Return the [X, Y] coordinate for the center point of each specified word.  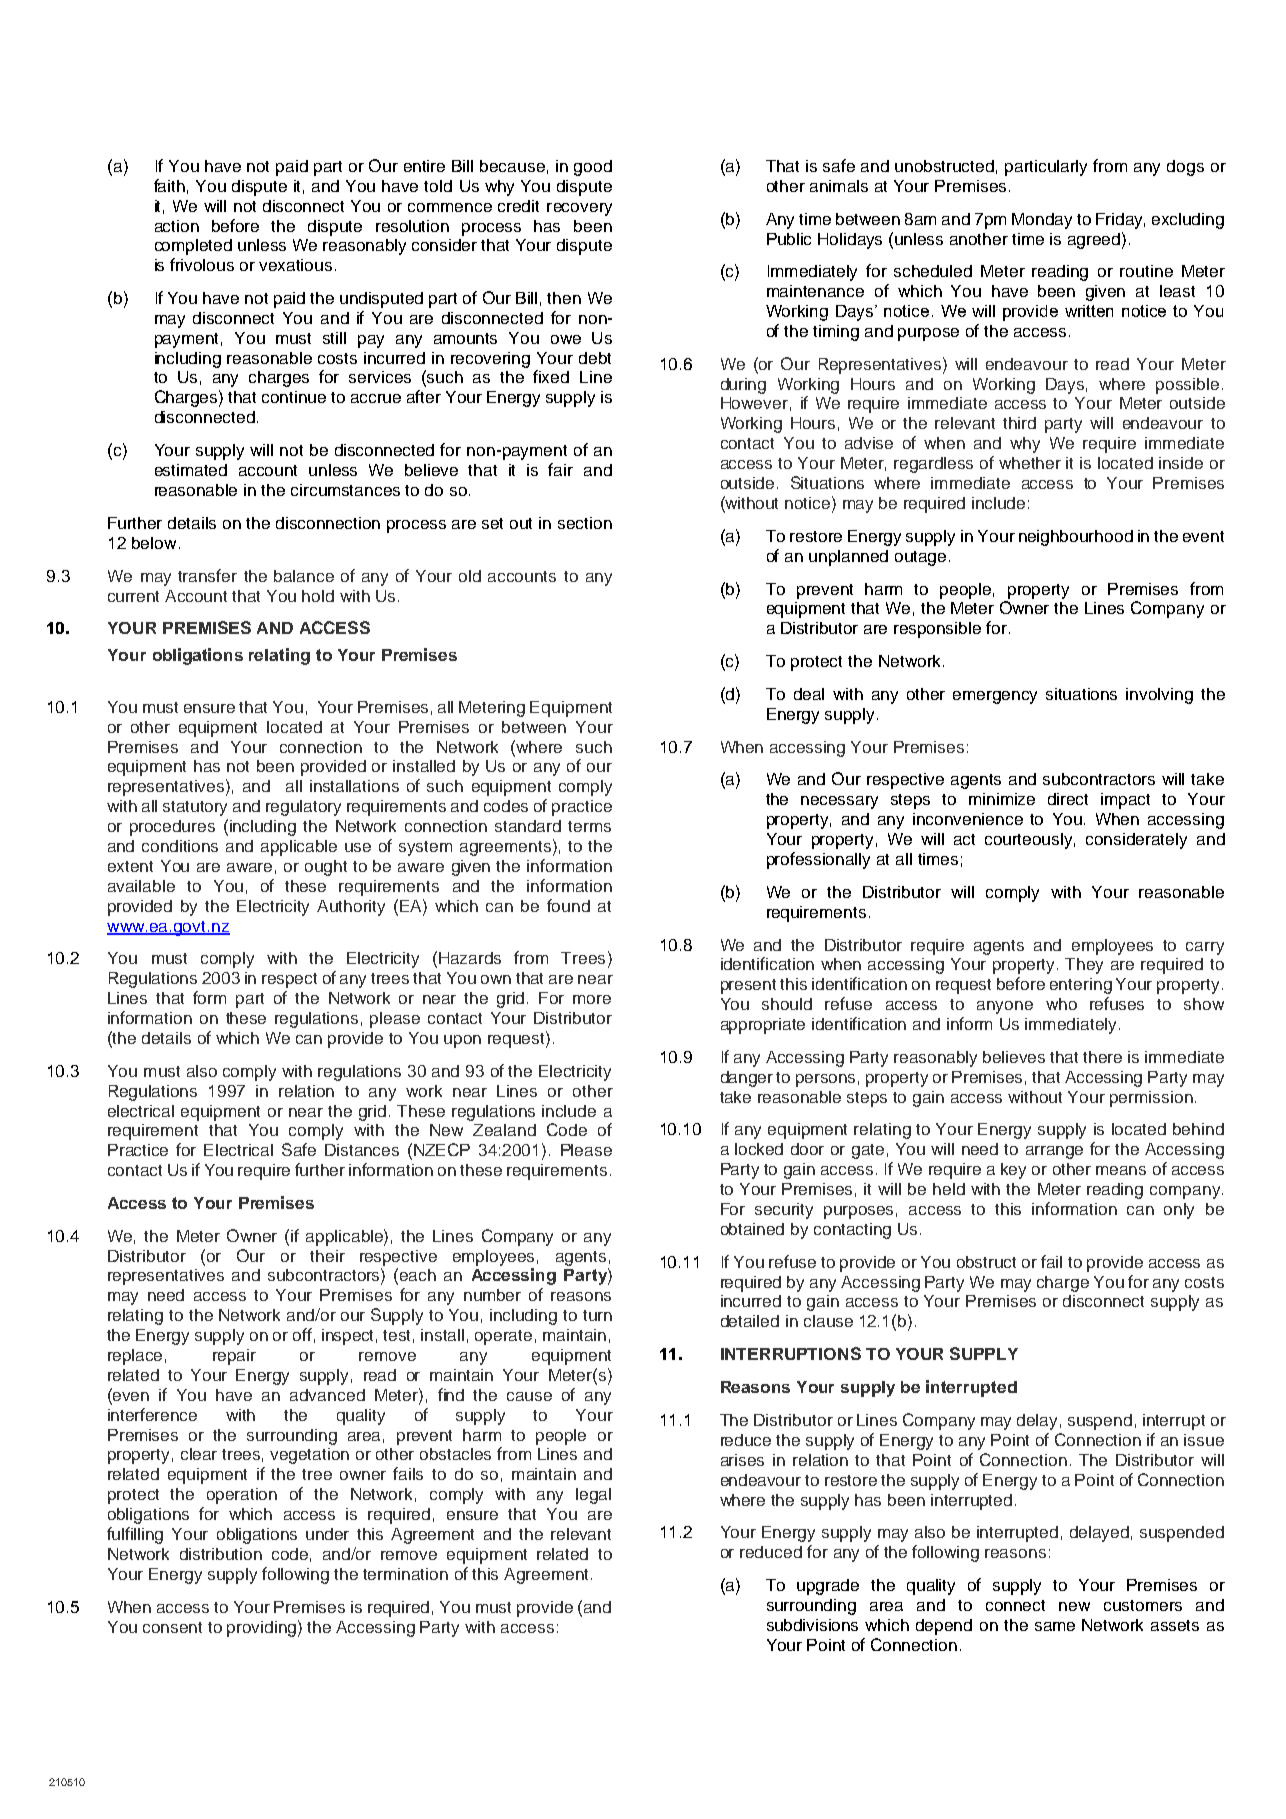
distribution [221, 1554]
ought [326, 868]
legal [593, 1496]
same [1055, 1626]
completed [193, 247]
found [568, 905]
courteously [1030, 841]
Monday [1042, 221]
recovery [579, 209]
